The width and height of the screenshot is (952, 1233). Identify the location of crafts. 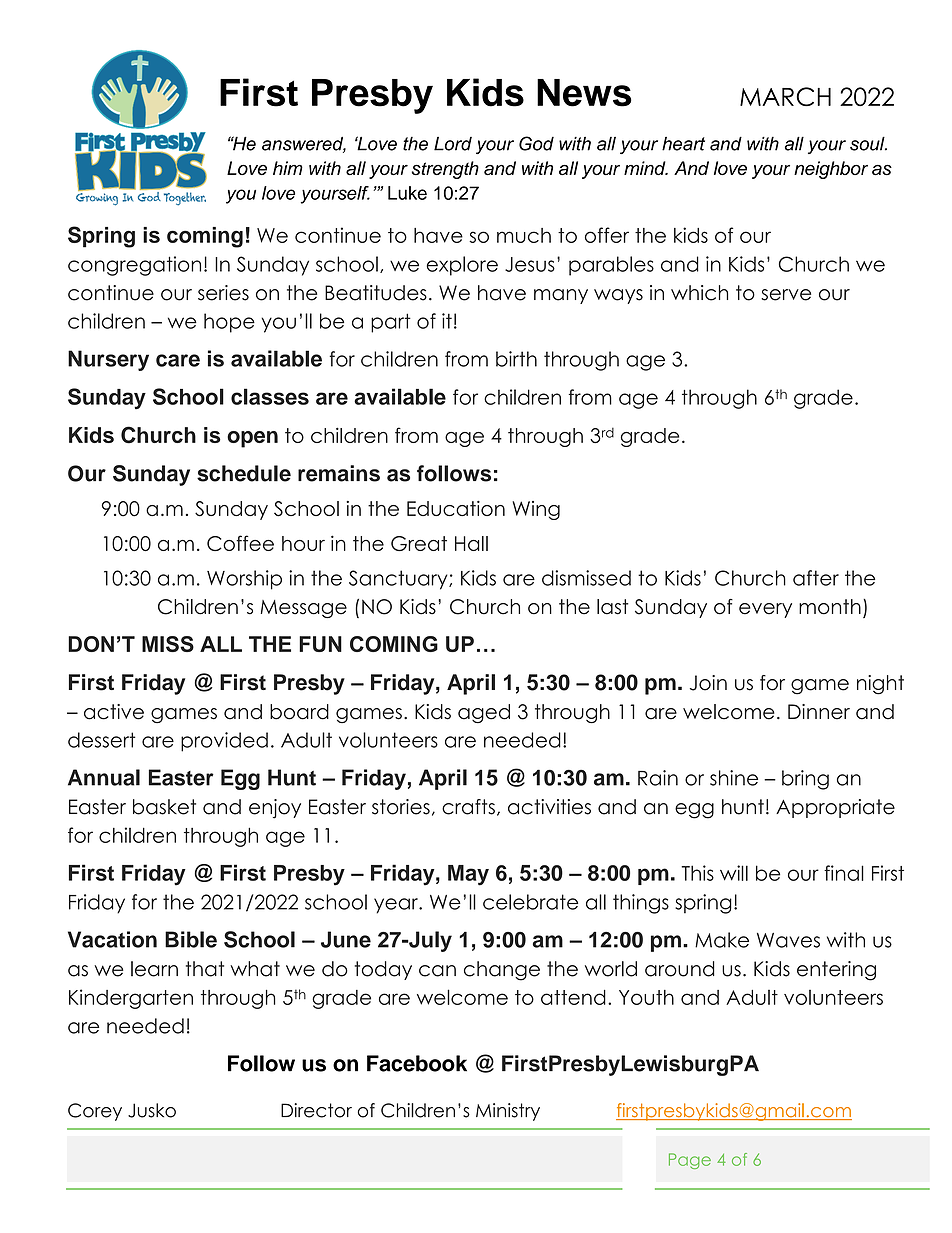
(468, 807).
